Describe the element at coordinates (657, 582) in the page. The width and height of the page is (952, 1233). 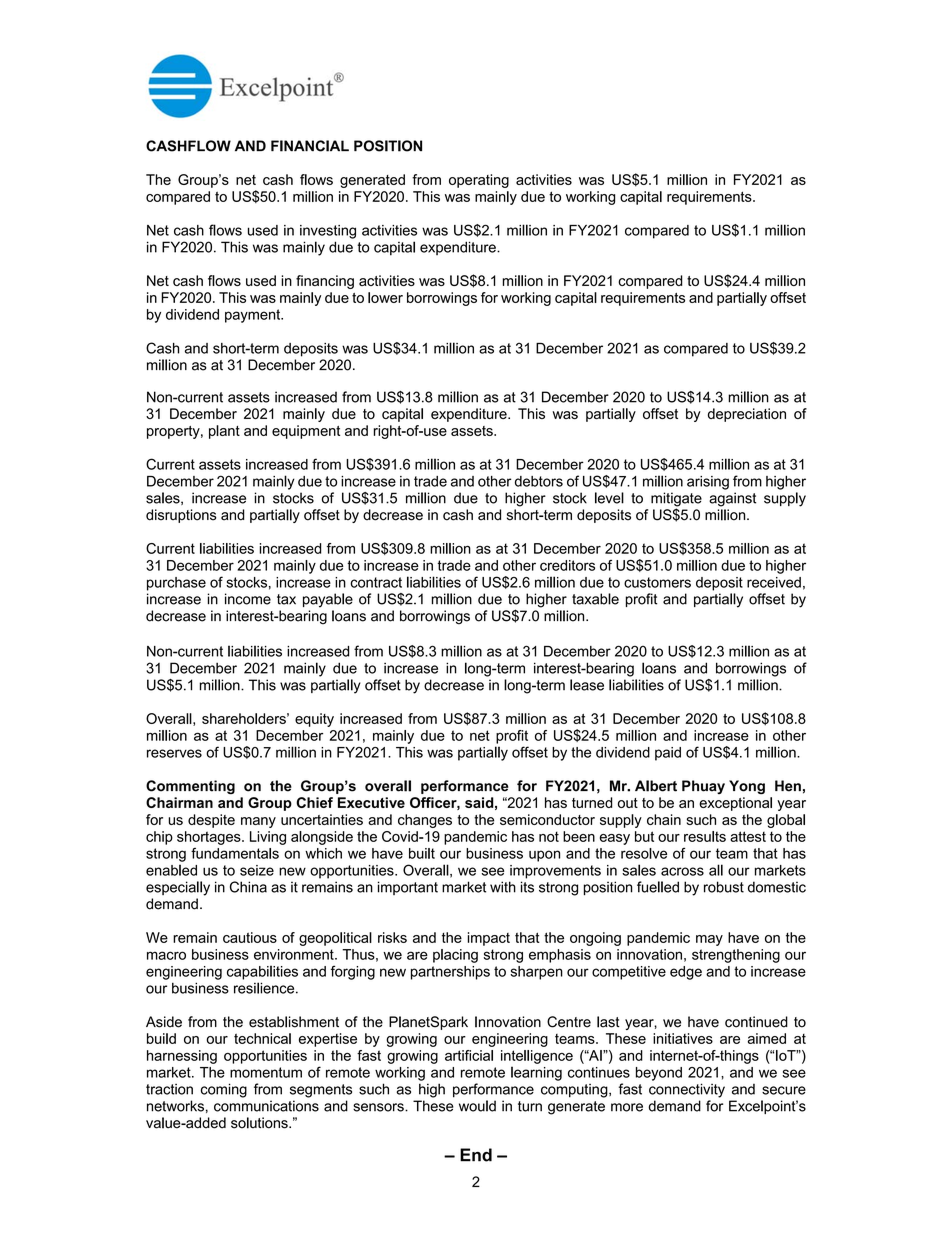
I see `customers` at that location.
